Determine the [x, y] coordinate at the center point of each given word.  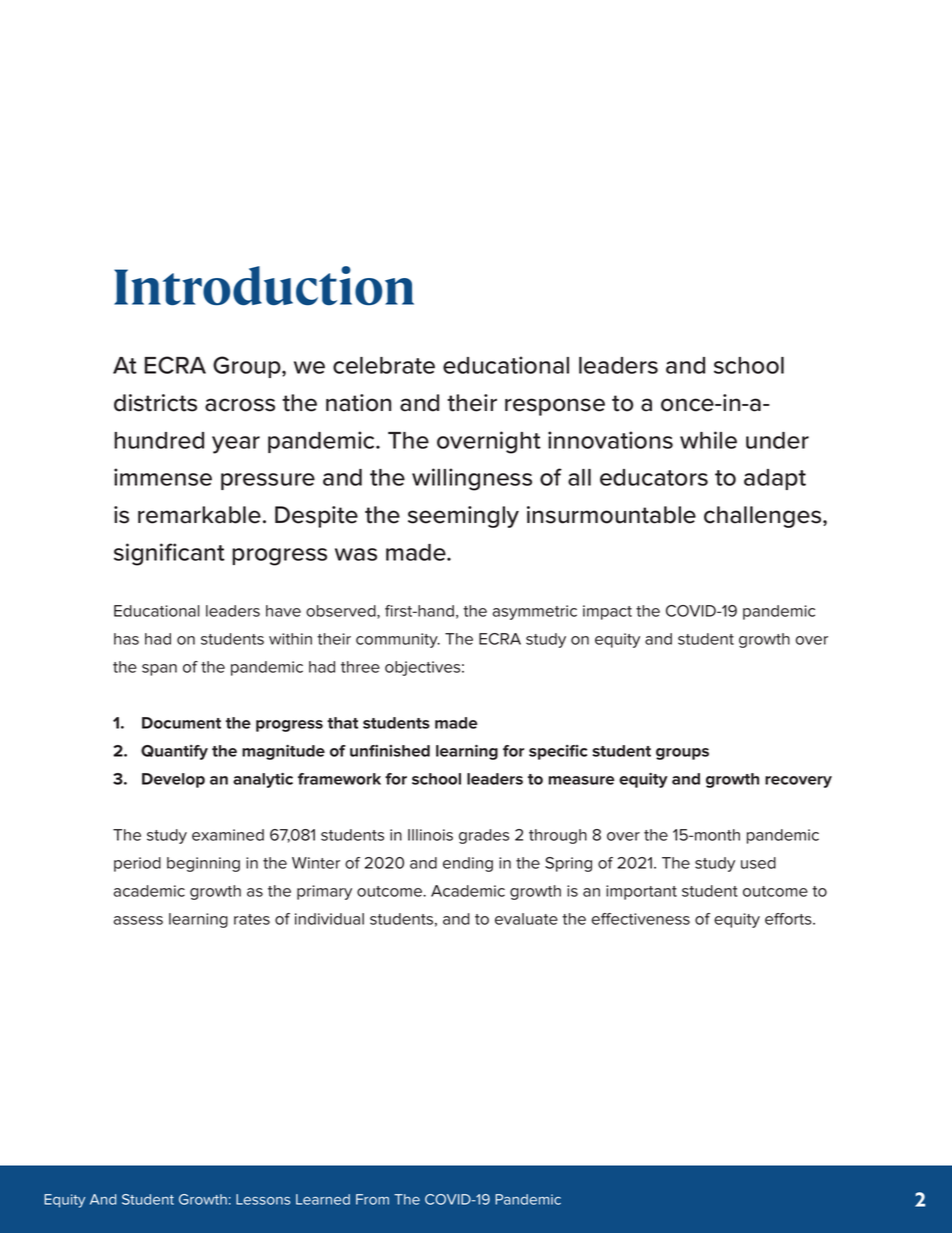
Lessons [263, 1199]
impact [607, 612]
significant [169, 554]
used [758, 863]
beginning [203, 864]
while [708, 440]
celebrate [384, 365]
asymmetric [535, 612]
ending [468, 864]
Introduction [264, 286]
